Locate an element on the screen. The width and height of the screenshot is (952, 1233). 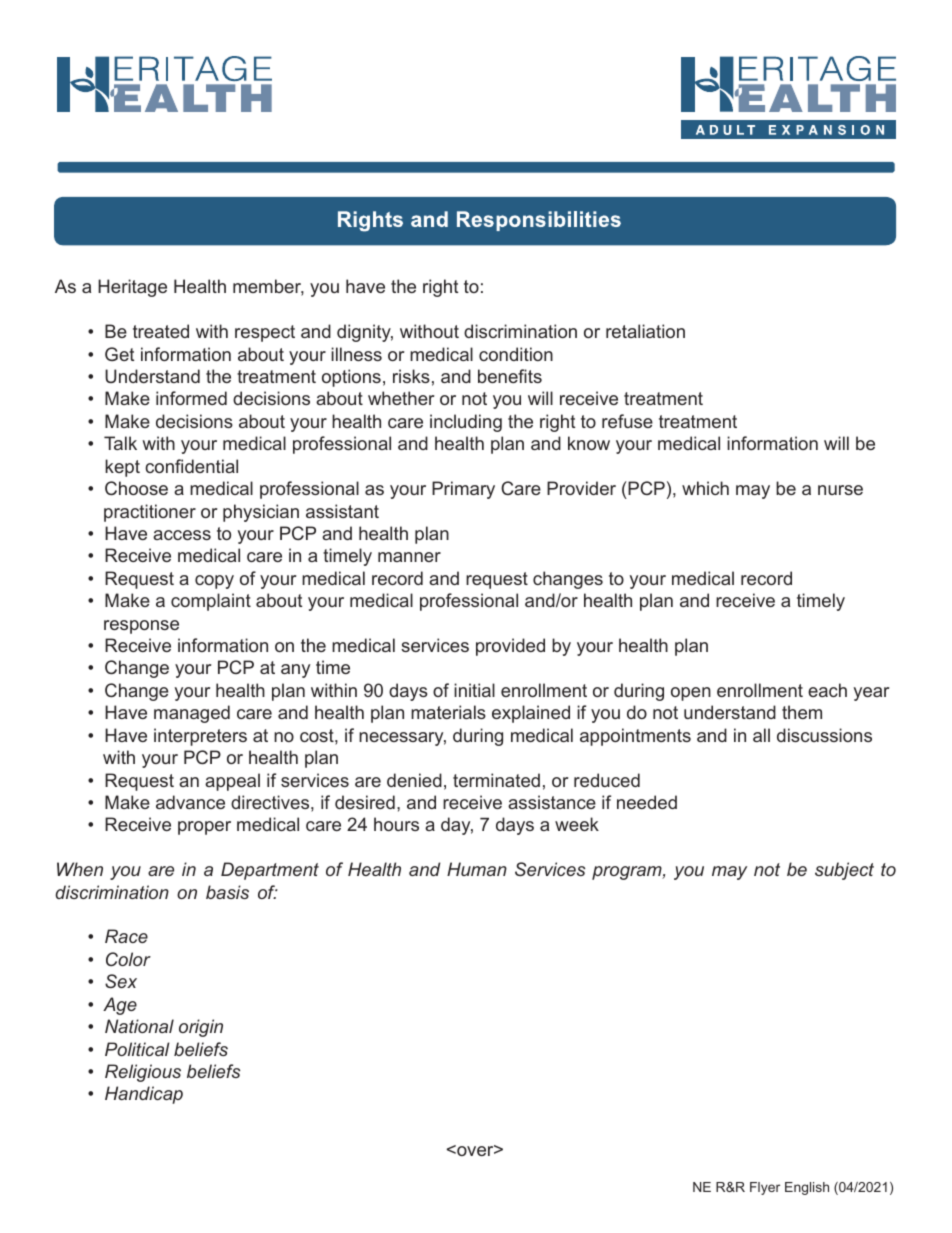
provided is located at coordinates (510, 647).
